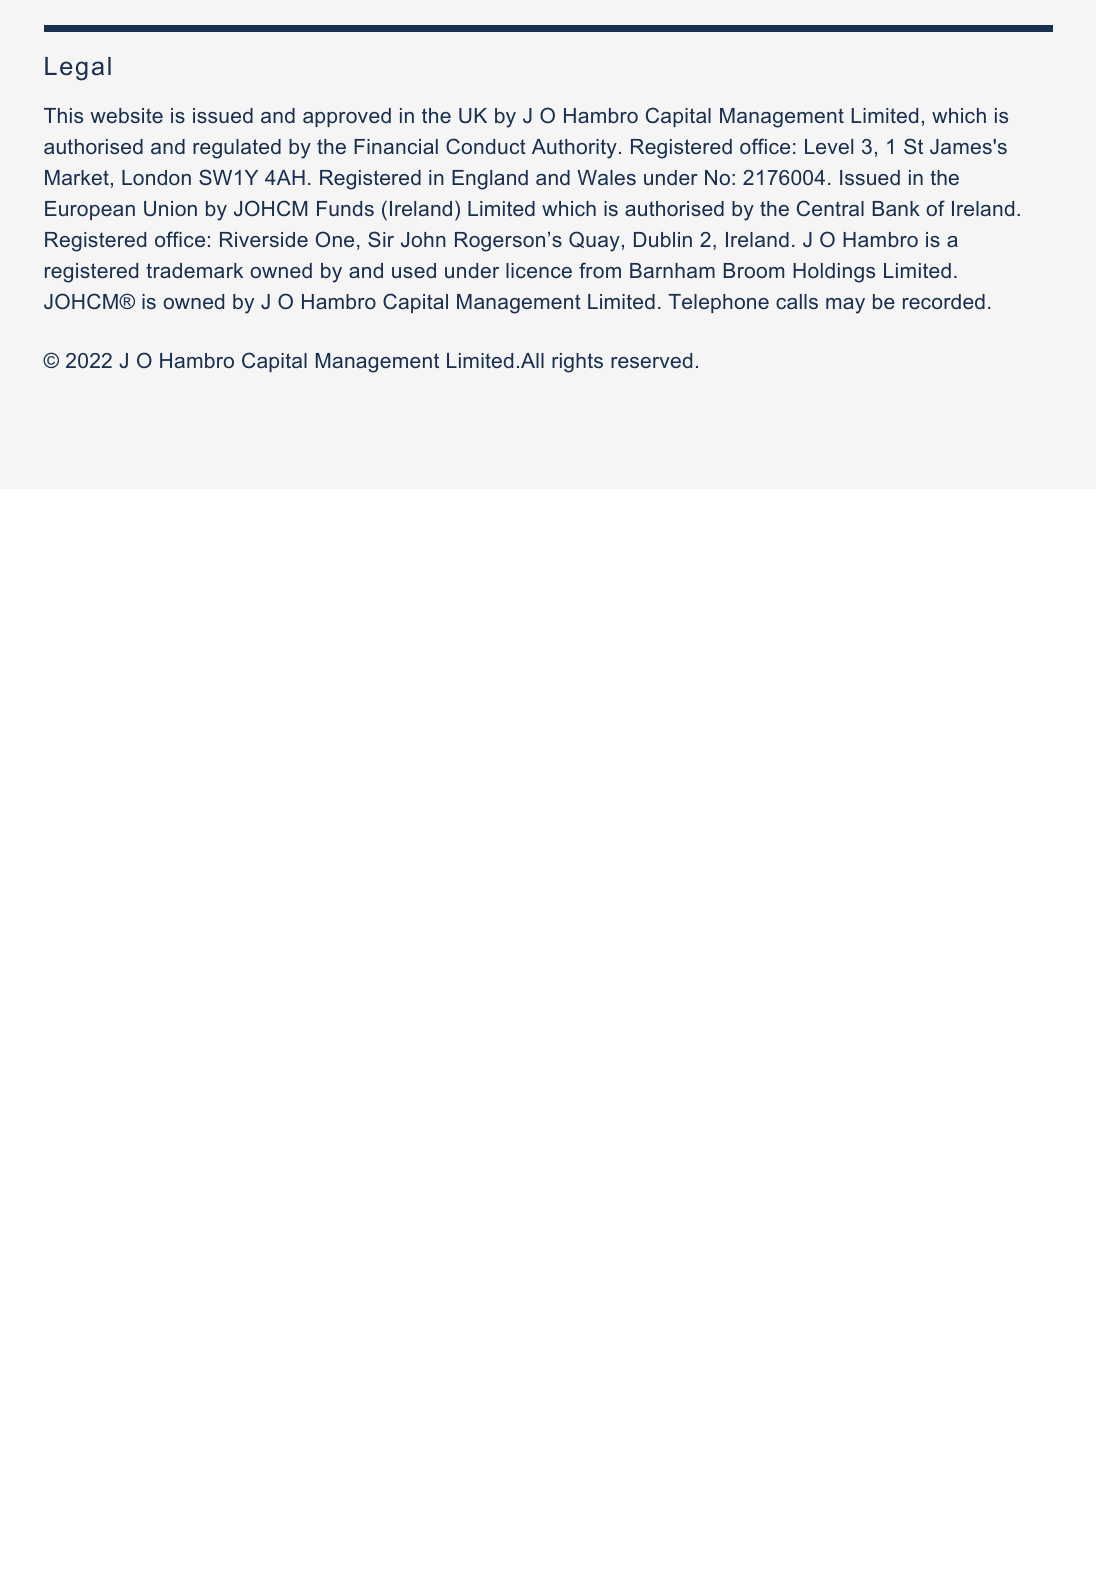 The image size is (1115, 1578). I want to click on rights, so click(577, 363).
